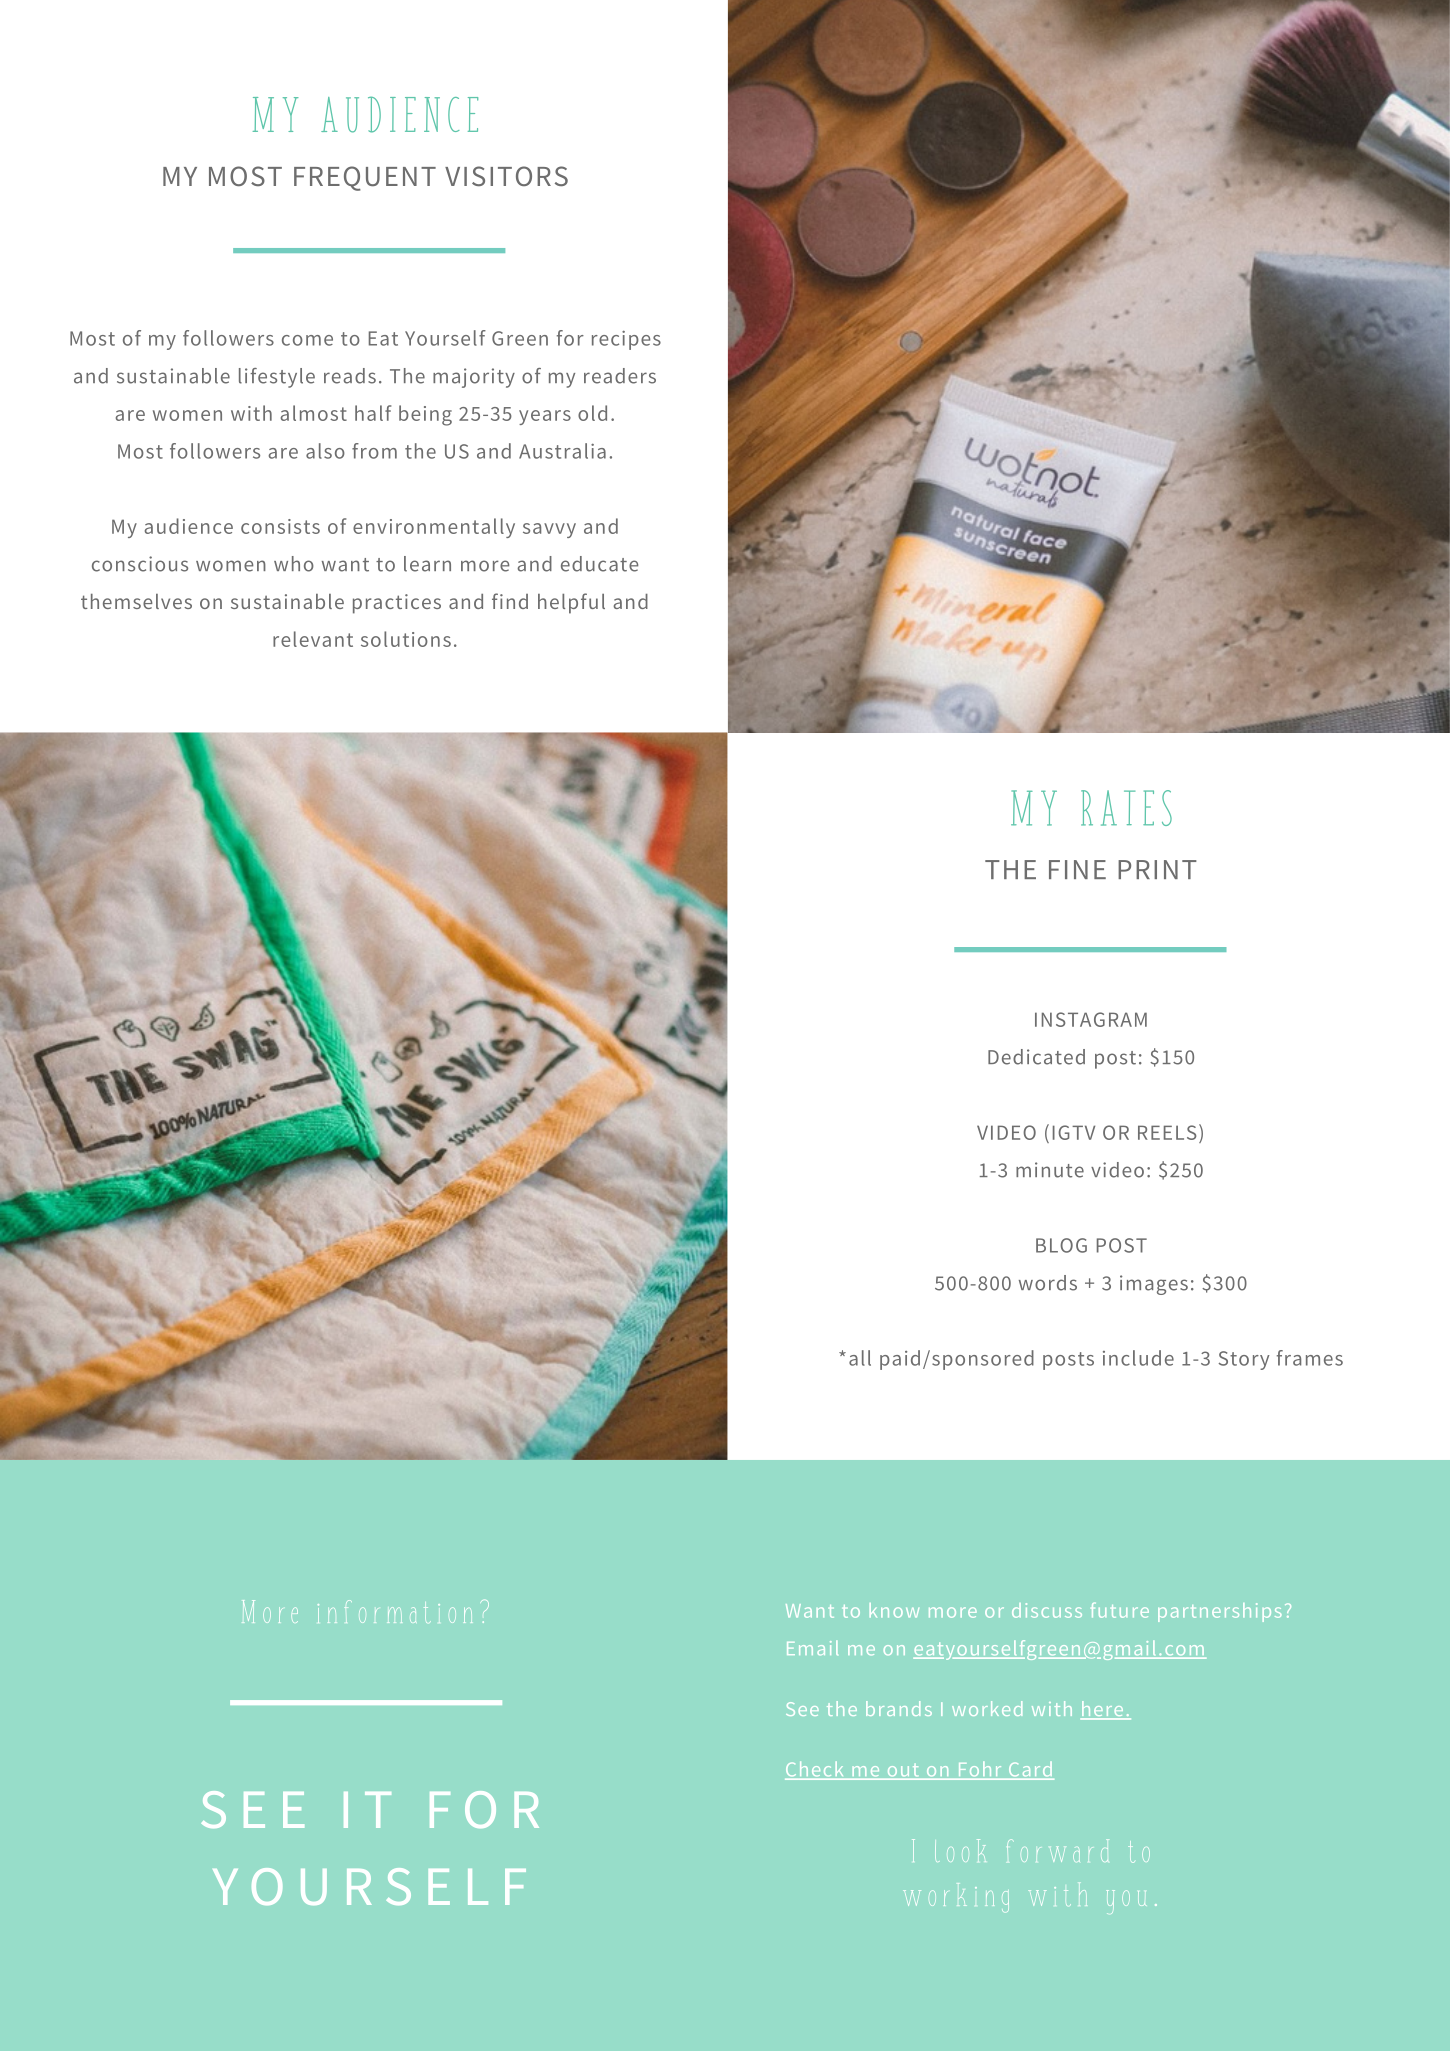 The image size is (1450, 2051). Describe the element at coordinates (313, 639) in the screenshot. I see `relevant` at that location.
